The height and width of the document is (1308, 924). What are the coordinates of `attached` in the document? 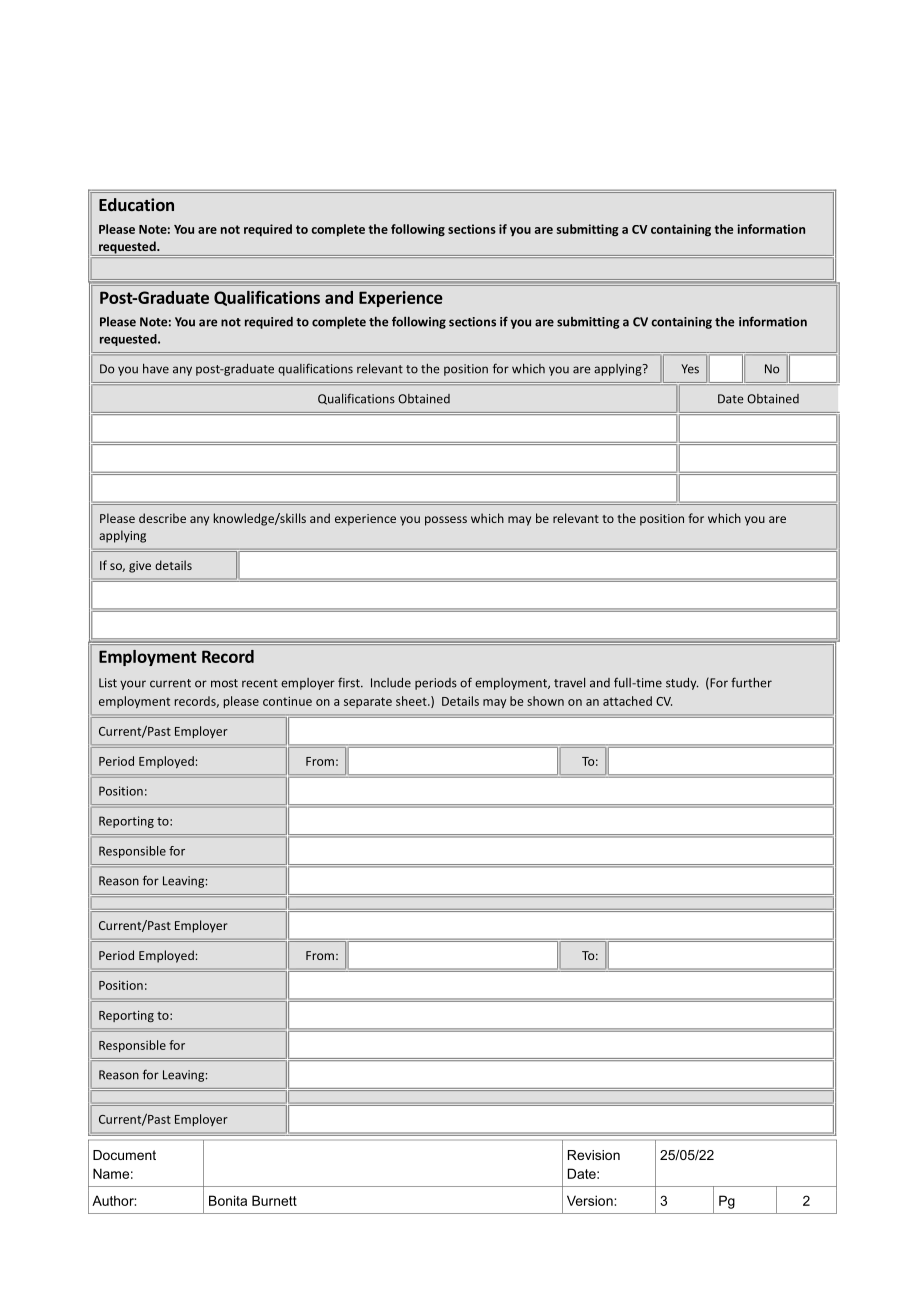 It's located at (627, 701).
